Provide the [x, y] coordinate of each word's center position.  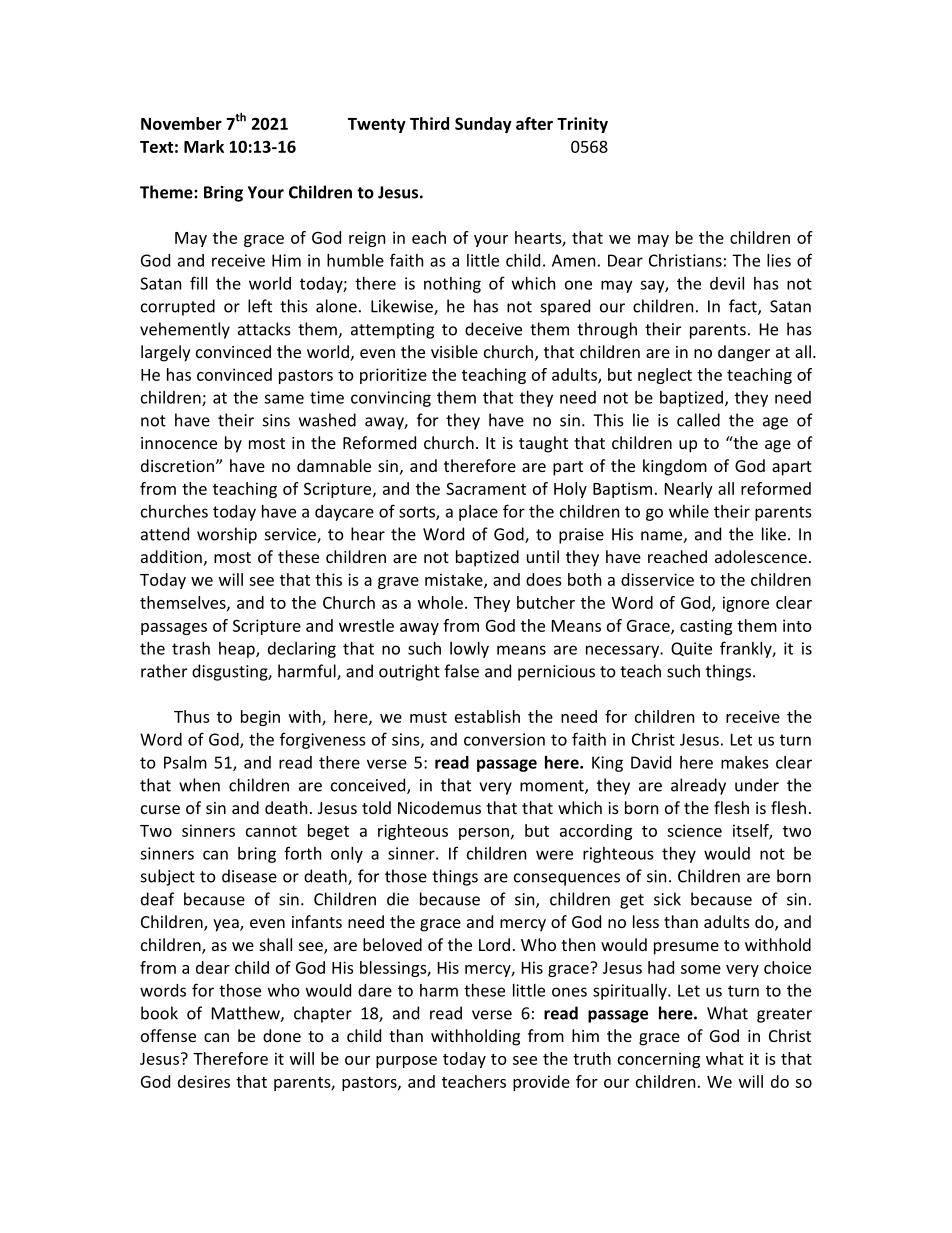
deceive [493, 329]
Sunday [483, 125]
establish [487, 716]
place [478, 513]
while [689, 511]
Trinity [582, 125]
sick [667, 899]
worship [227, 535]
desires [204, 1081]
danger [744, 353]
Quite [691, 649]
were [554, 855]
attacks [264, 329]
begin [260, 718]
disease [249, 876]
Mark [204, 146]
